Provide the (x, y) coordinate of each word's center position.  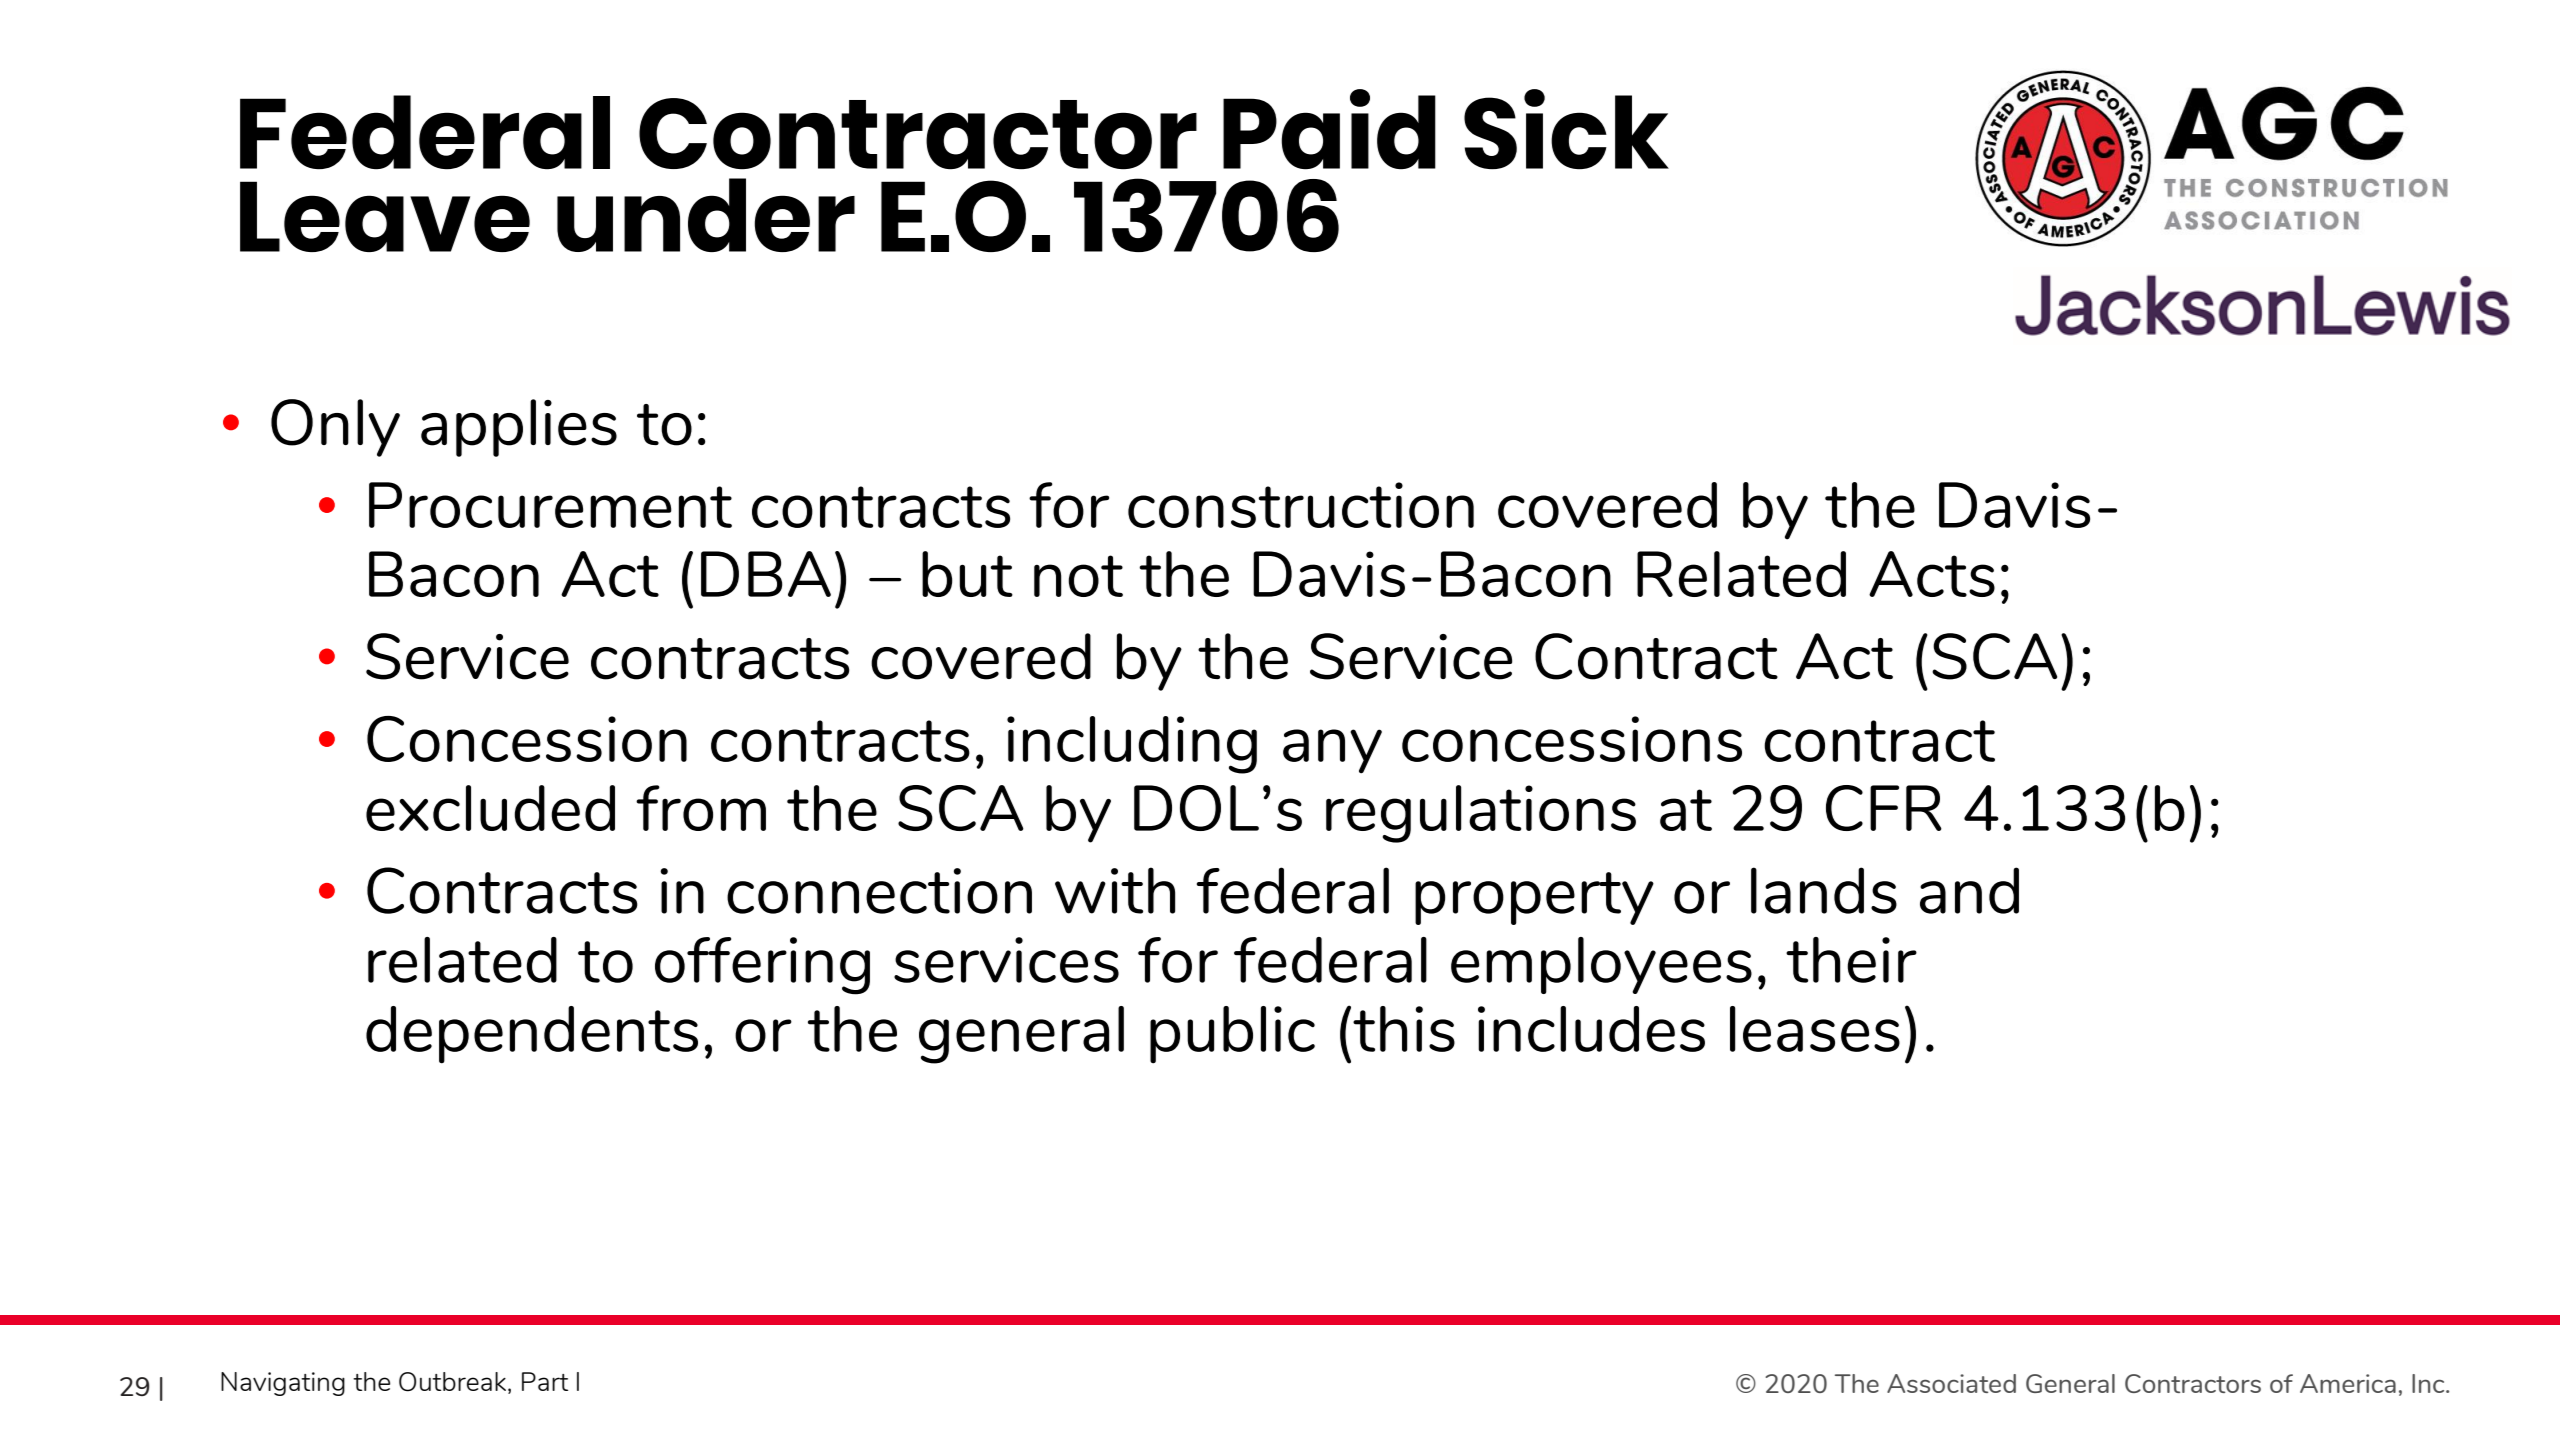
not (1078, 576)
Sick (1566, 129)
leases (1815, 1029)
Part (545, 1381)
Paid (1329, 129)
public (1232, 1035)
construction (1301, 505)
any (1332, 751)
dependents (532, 1035)
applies (519, 428)
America (2348, 1383)
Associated (1951, 1383)
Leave (385, 216)
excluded (490, 808)
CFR (1884, 808)
